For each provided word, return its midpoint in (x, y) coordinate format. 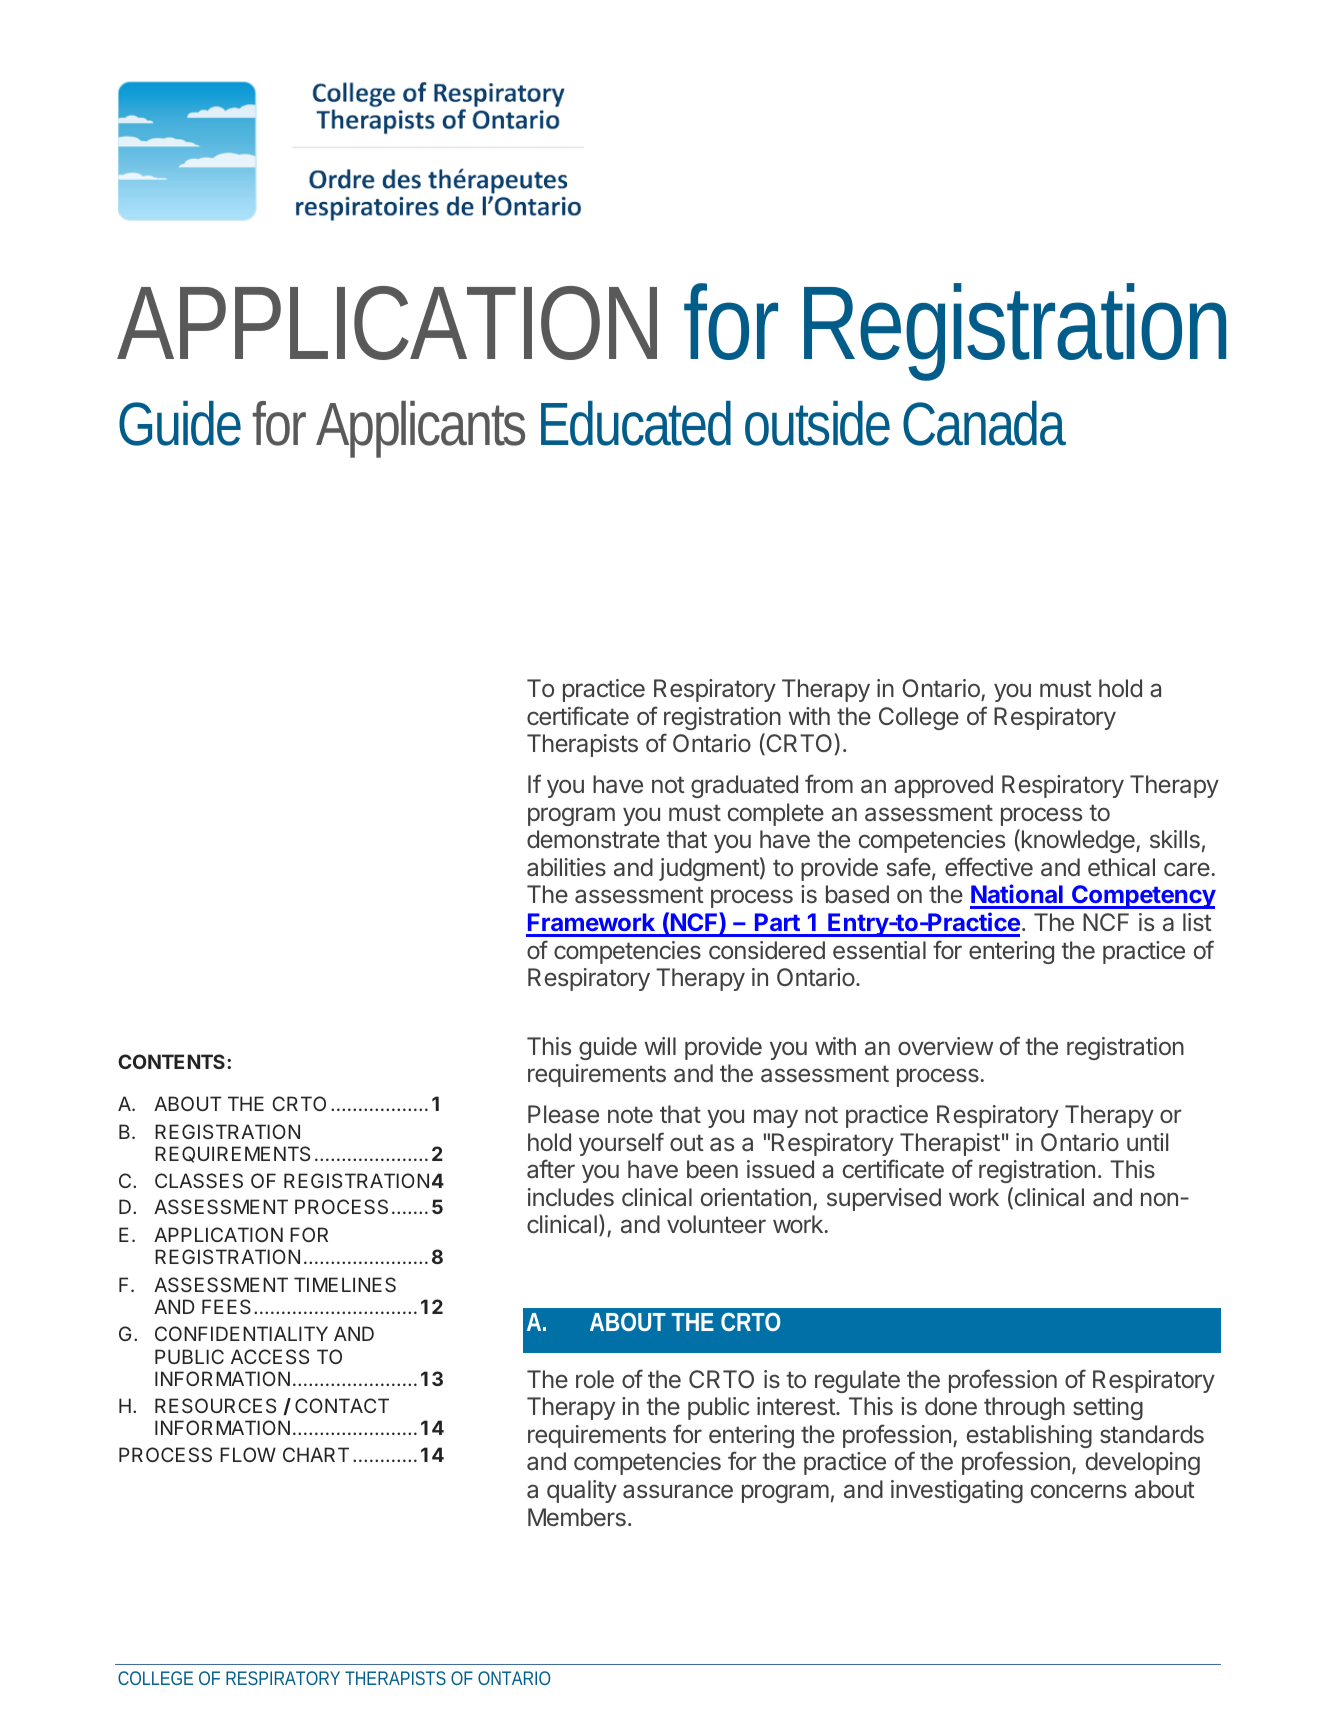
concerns (1079, 1491)
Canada (984, 423)
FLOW (248, 1454)
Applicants (420, 429)
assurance (678, 1491)
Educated (636, 423)
